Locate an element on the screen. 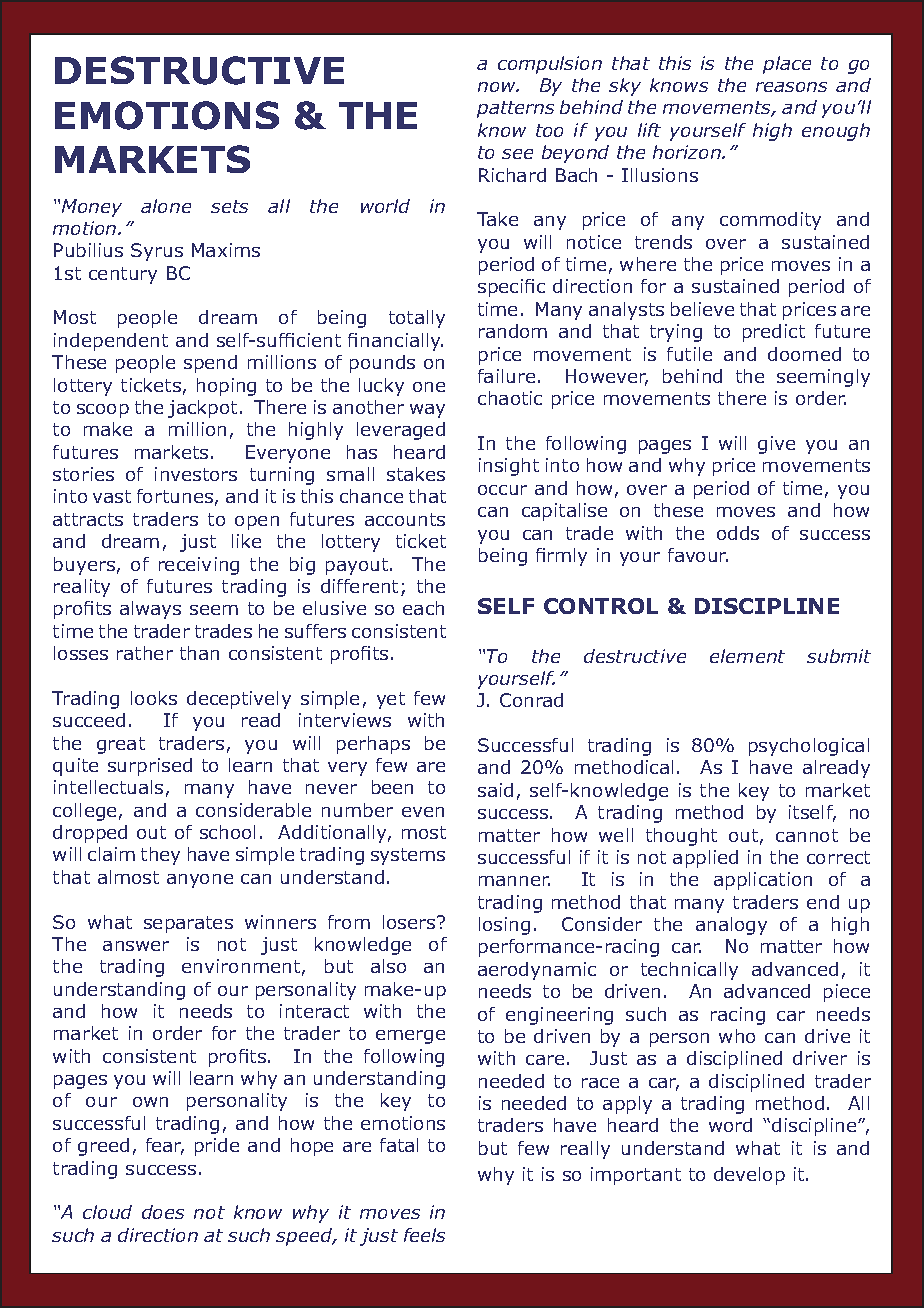 This screenshot has width=924, height=1308. develop is located at coordinates (749, 1176).
